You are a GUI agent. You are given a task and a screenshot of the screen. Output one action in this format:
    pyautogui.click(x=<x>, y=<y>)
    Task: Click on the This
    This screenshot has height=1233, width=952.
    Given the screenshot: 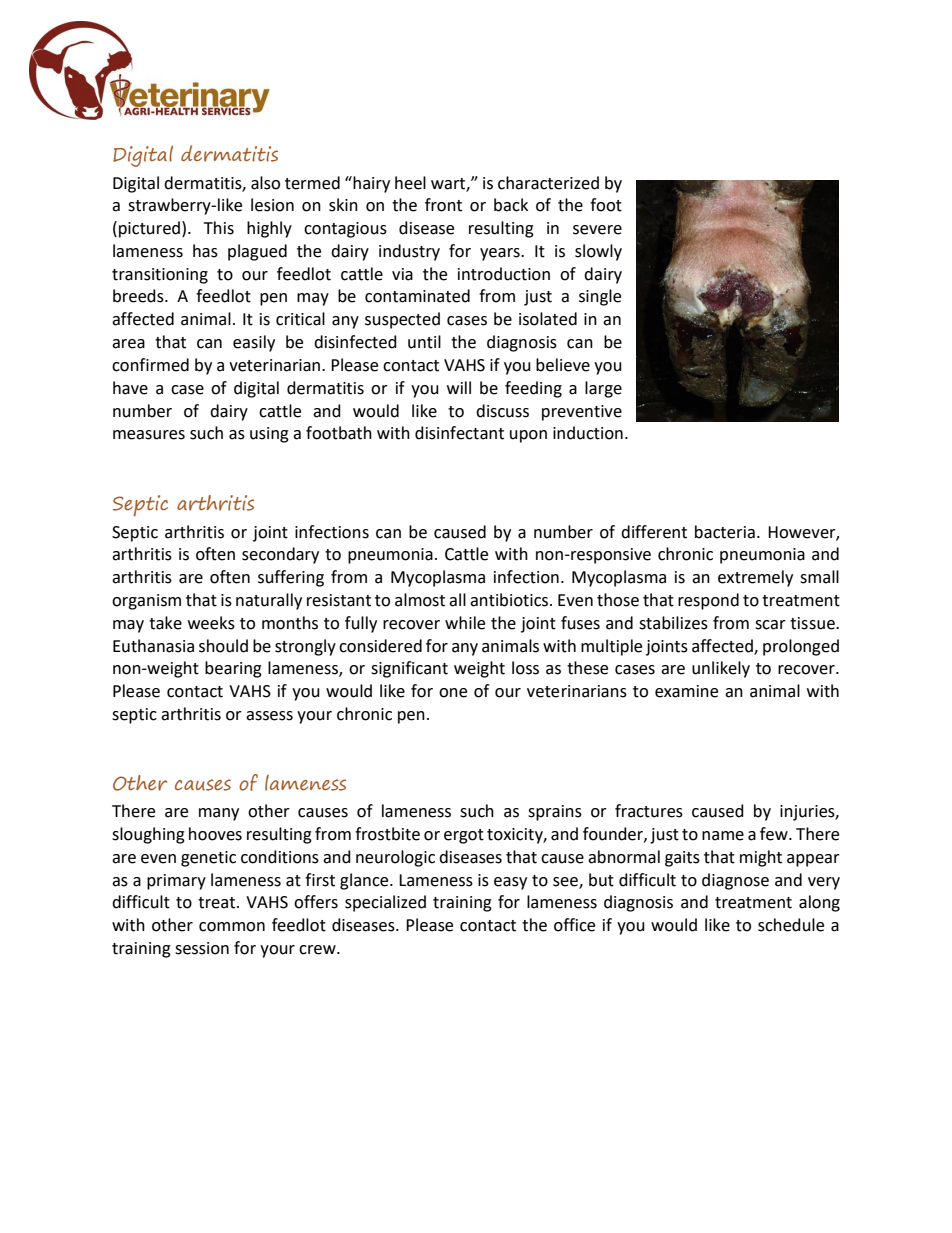 What is the action you would take?
    pyautogui.click(x=219, y=228)
